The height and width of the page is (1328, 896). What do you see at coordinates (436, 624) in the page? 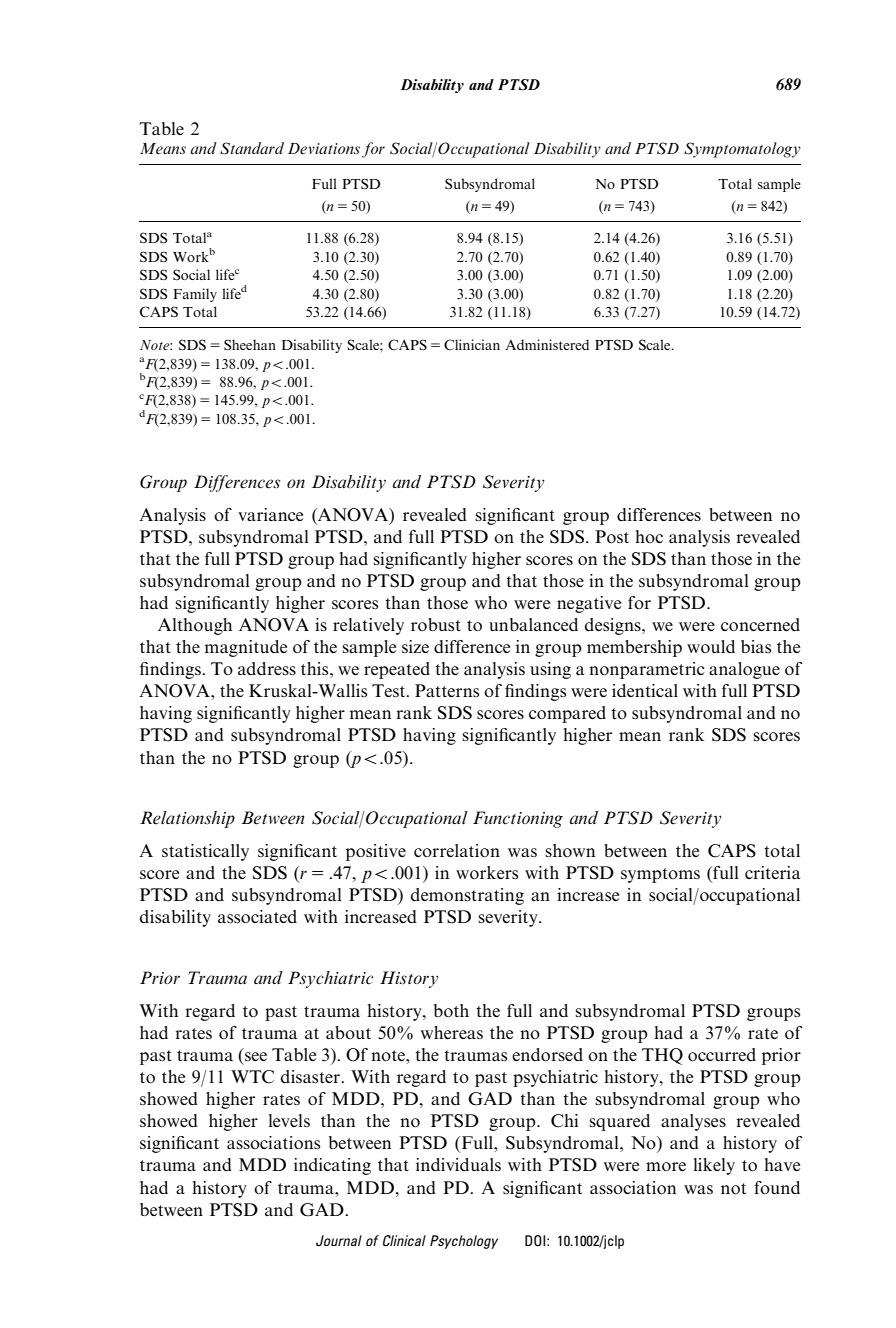
I see `robust` at bounding box center [436, 624].
